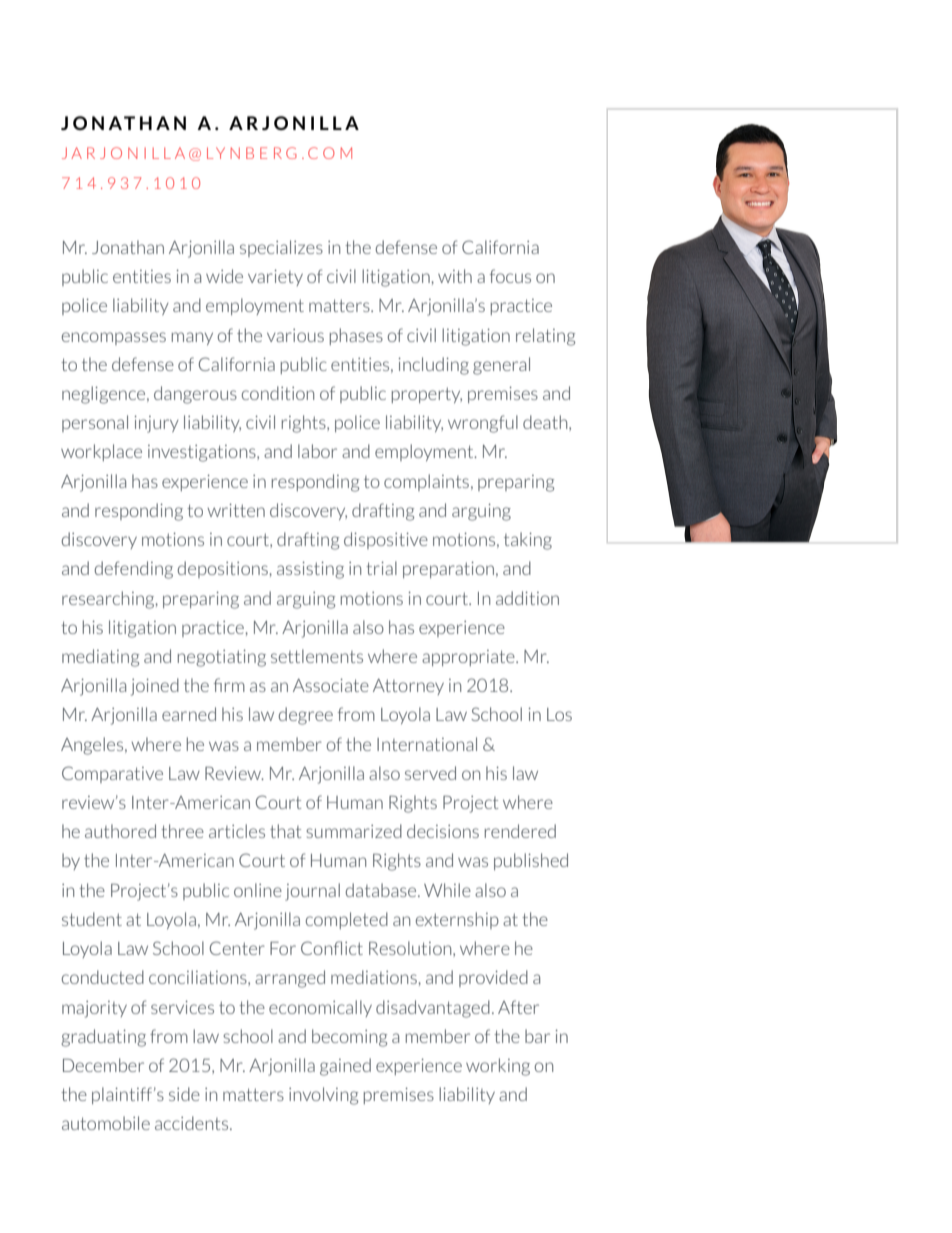  What do you see at coordinates (498, 1067) in the screenshot?
I see `working` at bounding box center [498, 1067].
